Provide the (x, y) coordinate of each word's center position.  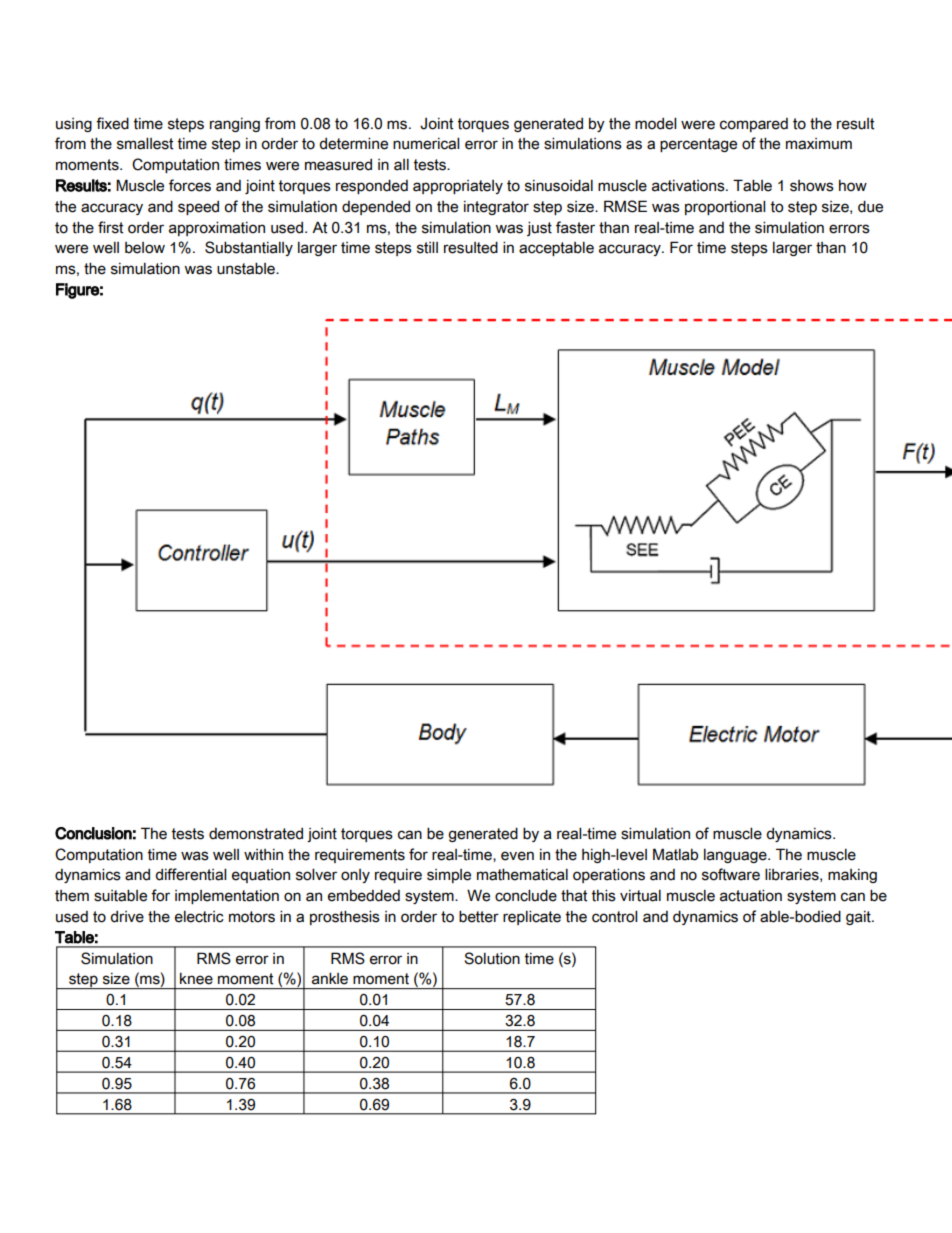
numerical (426, 143)
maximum (819, 144)
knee (196, 979)
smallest (145, 143)
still (427, 247)
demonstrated (256, 834)
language (736, 856)
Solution (492, 958)
